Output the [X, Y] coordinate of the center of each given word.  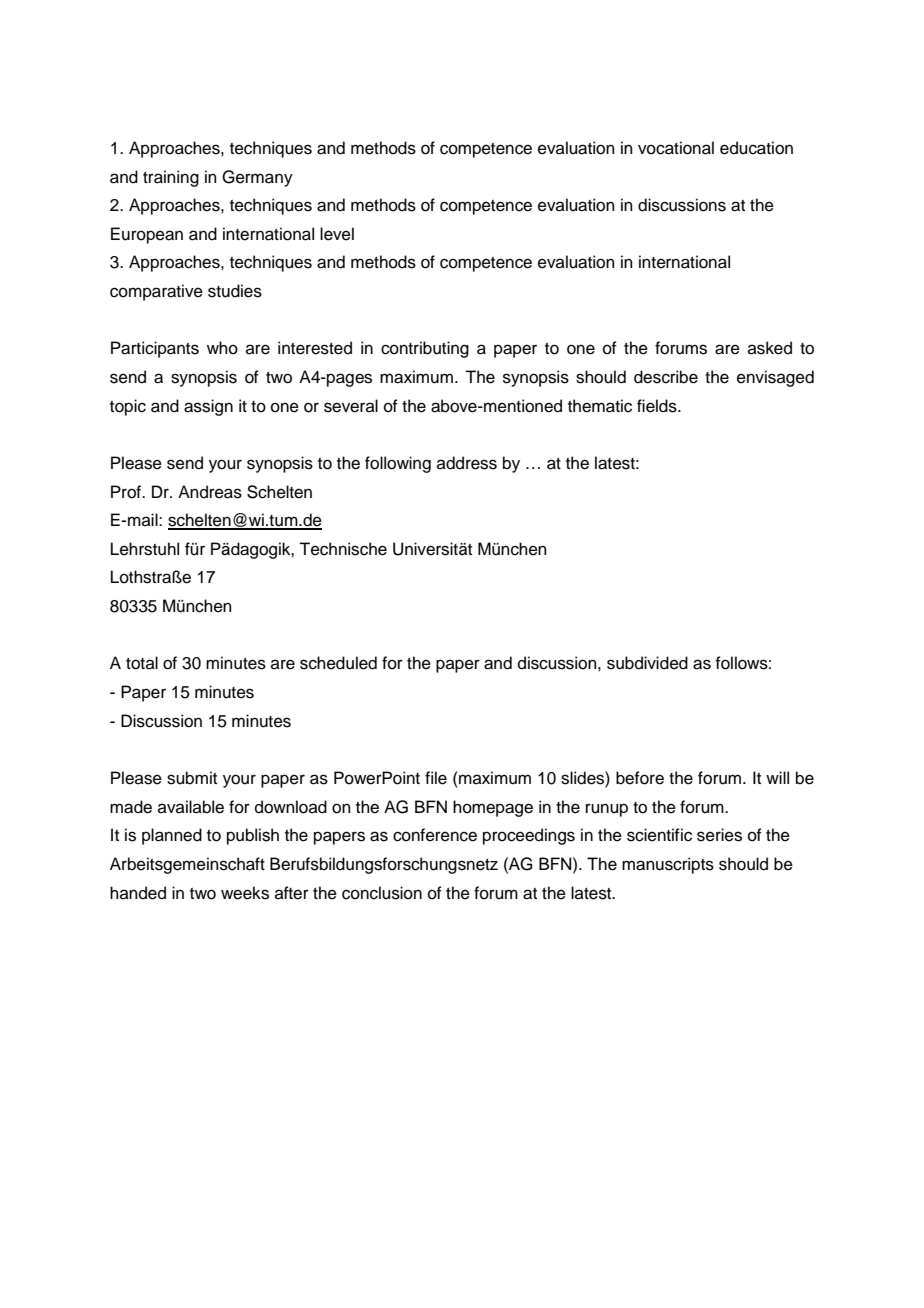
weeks [245, 893]
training [171, 178]
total [142, 663]
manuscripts [668, 865]
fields [658, 406]
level [337, 234]
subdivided [647, 663]
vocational [676, 148]
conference [435, 835]
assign [208, 407]
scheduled [338, 663]
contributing [425, 349]
